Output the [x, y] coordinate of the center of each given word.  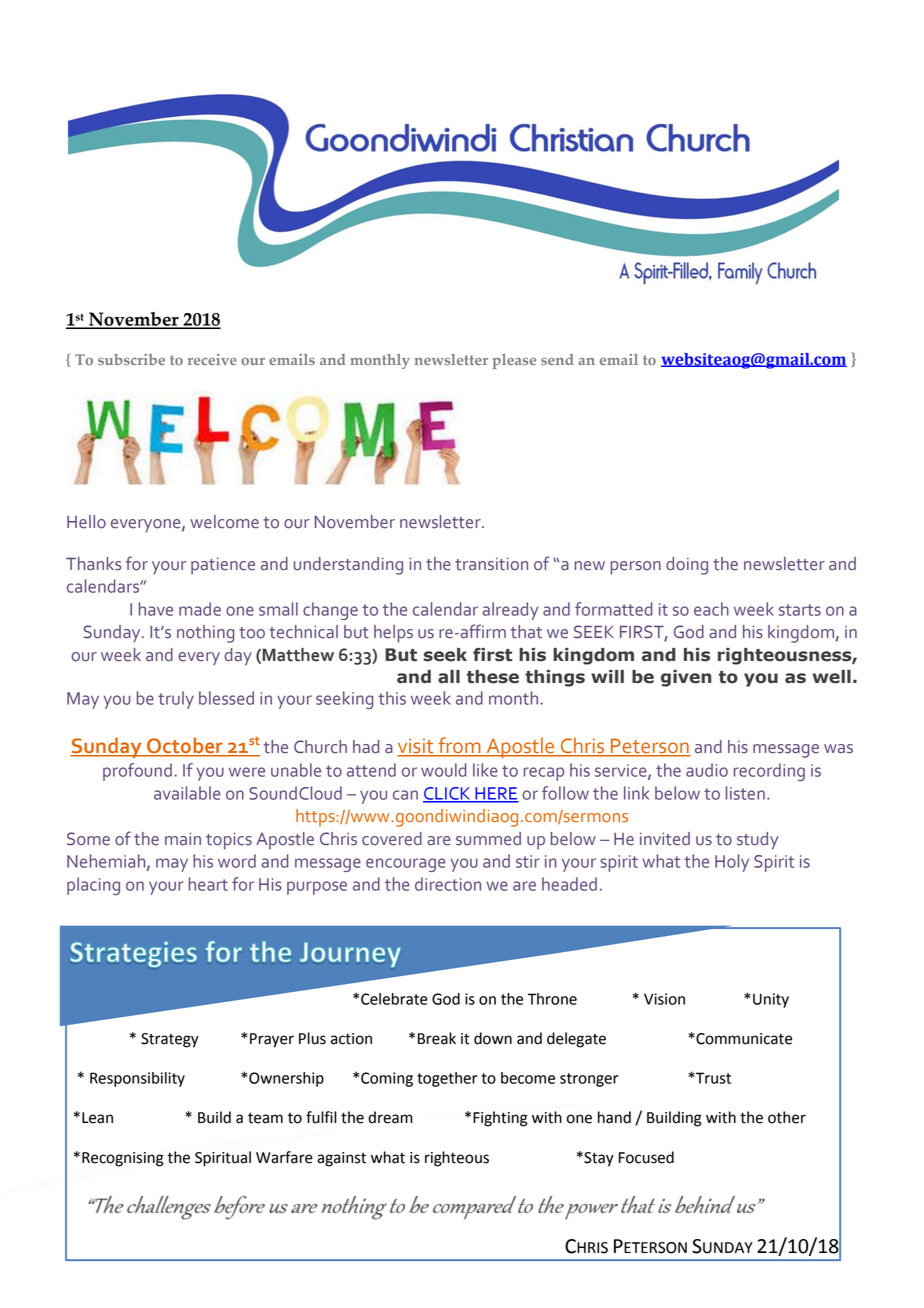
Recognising [123, 1159]
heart [208, 884]
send [557, 359]
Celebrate [394, 999]
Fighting [500, 1119]
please [514, 361]
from [459, 746]
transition [491, 564]
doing [687, 566]
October [185, 746]
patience [223, 566]
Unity [771, 1000]
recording [769, 772]
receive [212, 359]
